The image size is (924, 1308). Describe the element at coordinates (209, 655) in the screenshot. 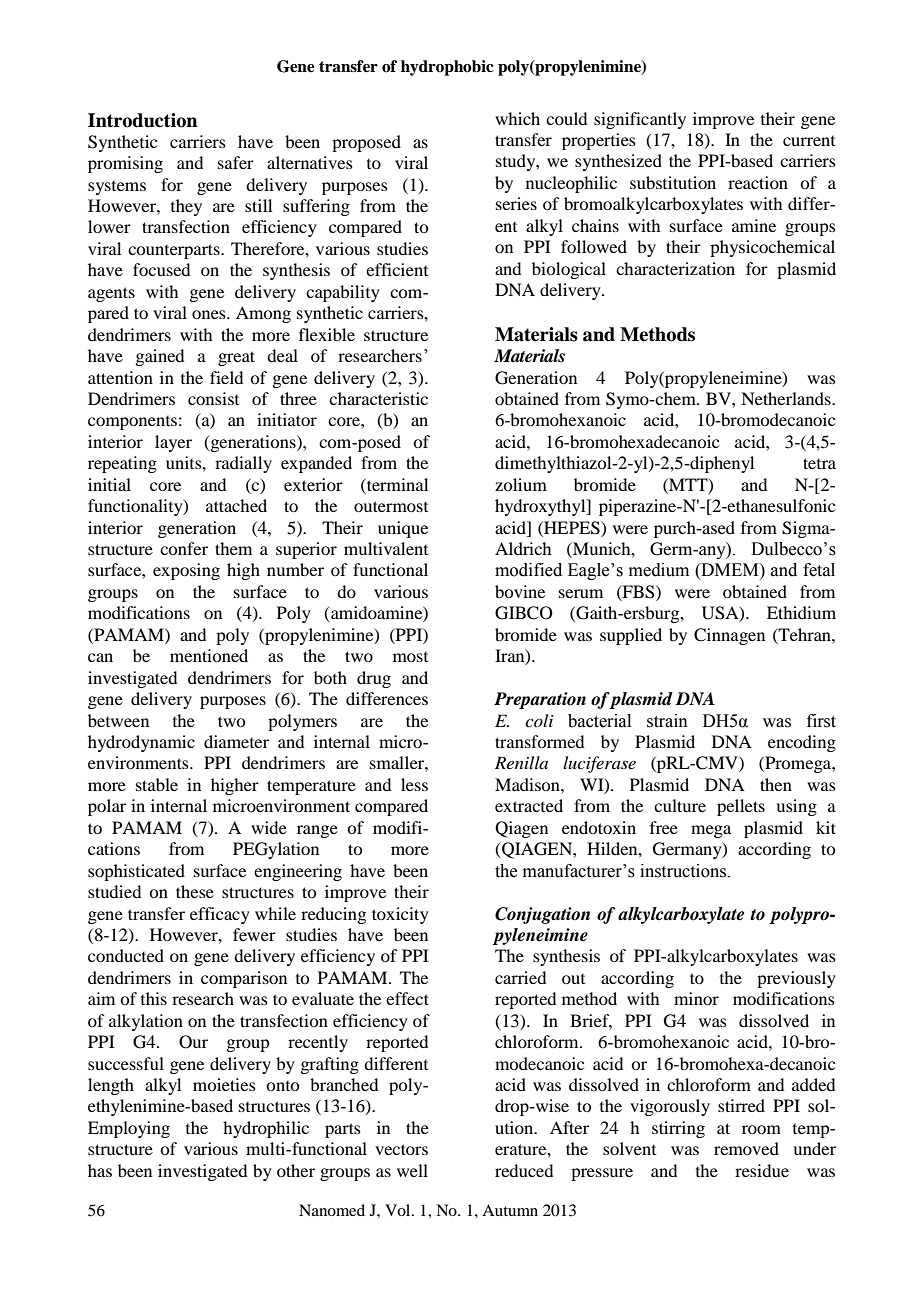

I see `mentioned` at that location.
